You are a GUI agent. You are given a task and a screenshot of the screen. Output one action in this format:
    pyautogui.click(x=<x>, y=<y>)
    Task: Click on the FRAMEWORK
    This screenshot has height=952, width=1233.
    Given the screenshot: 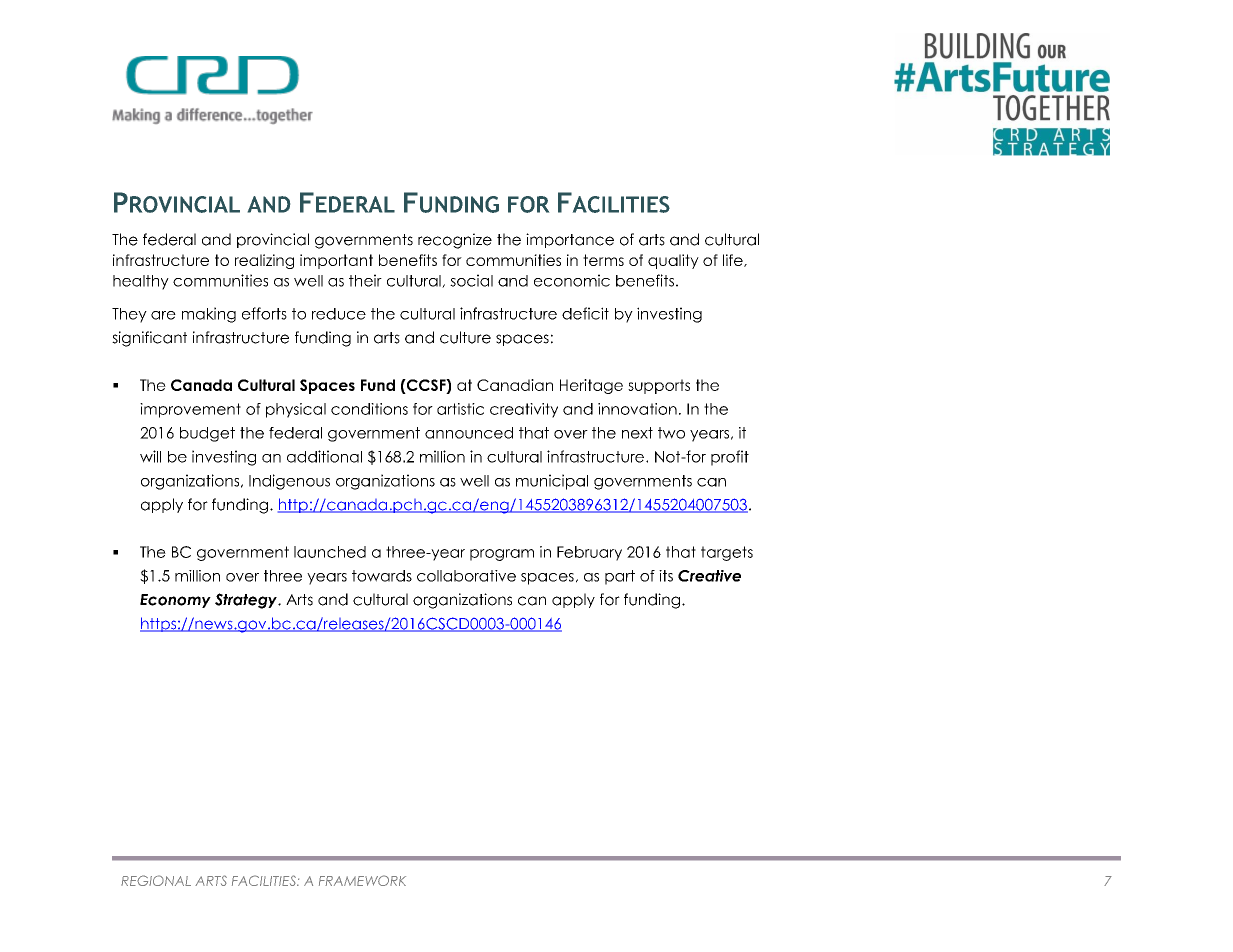 What is the action you would take?
    pyautogui.click(x=362, y=880)
